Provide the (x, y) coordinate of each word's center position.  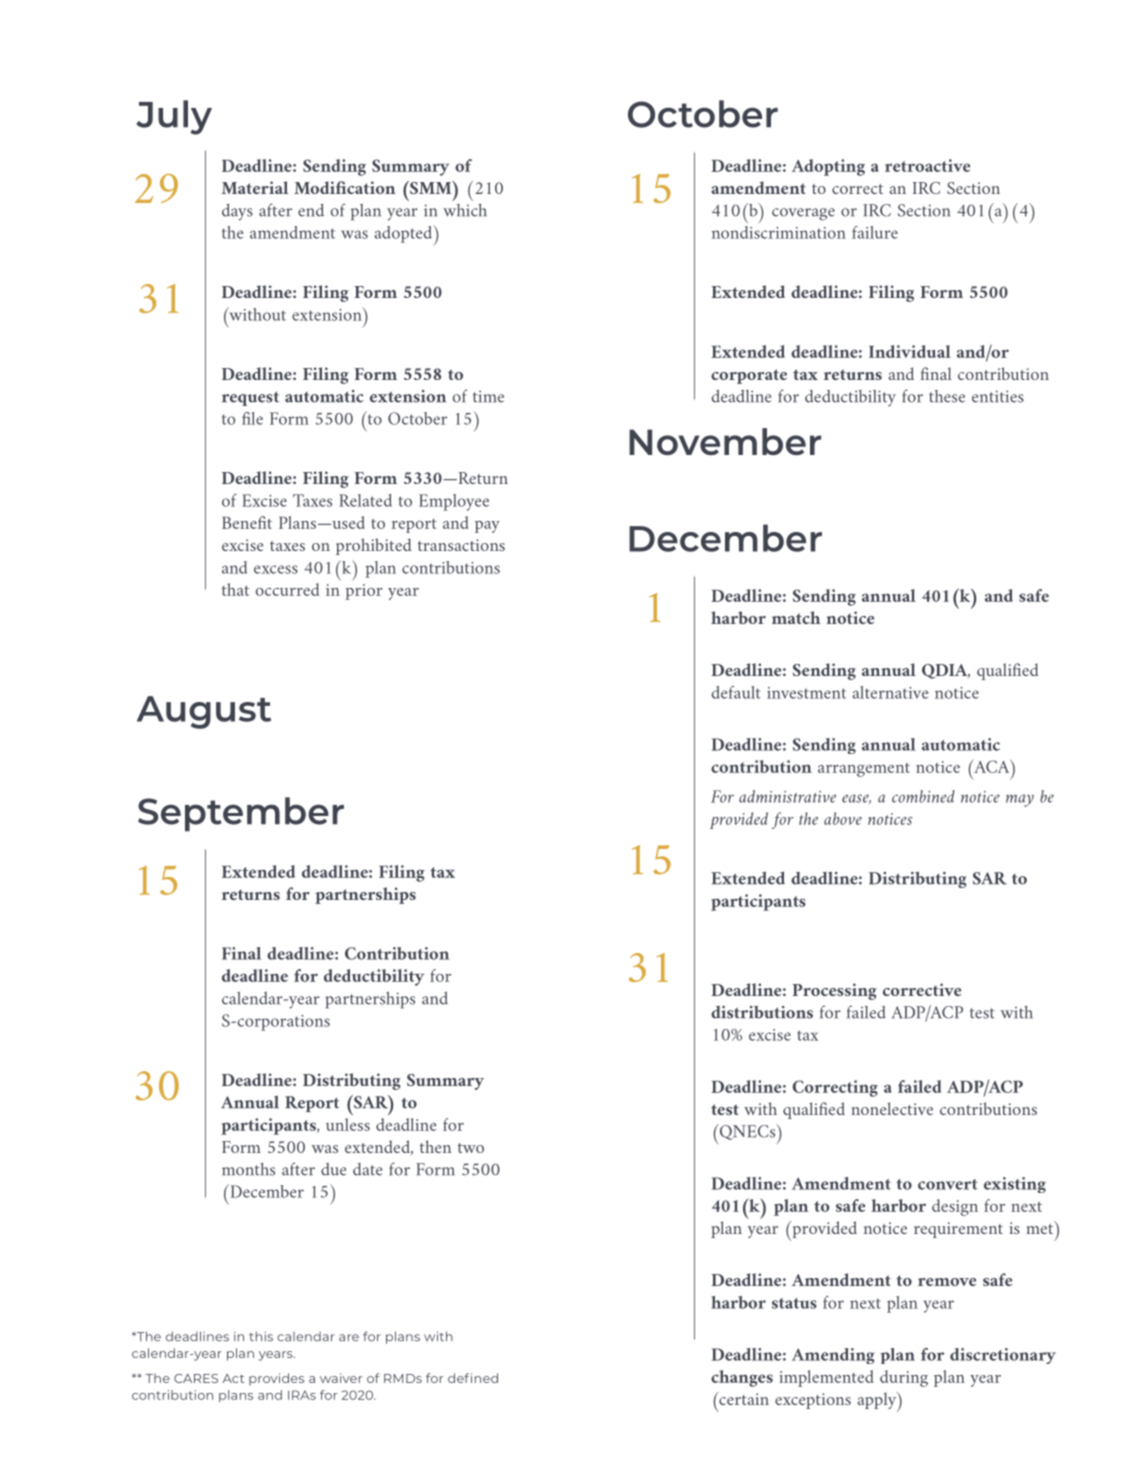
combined (923, 796)
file (252, 418)
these (947, 396)
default (736, 692)
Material (255, 187)
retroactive (927, 165)
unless (348, 1124)
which (465, 210)
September (241, 814)
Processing (835, 991)
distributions (762, 1012)
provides (276, 1379)
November (725, 441)
